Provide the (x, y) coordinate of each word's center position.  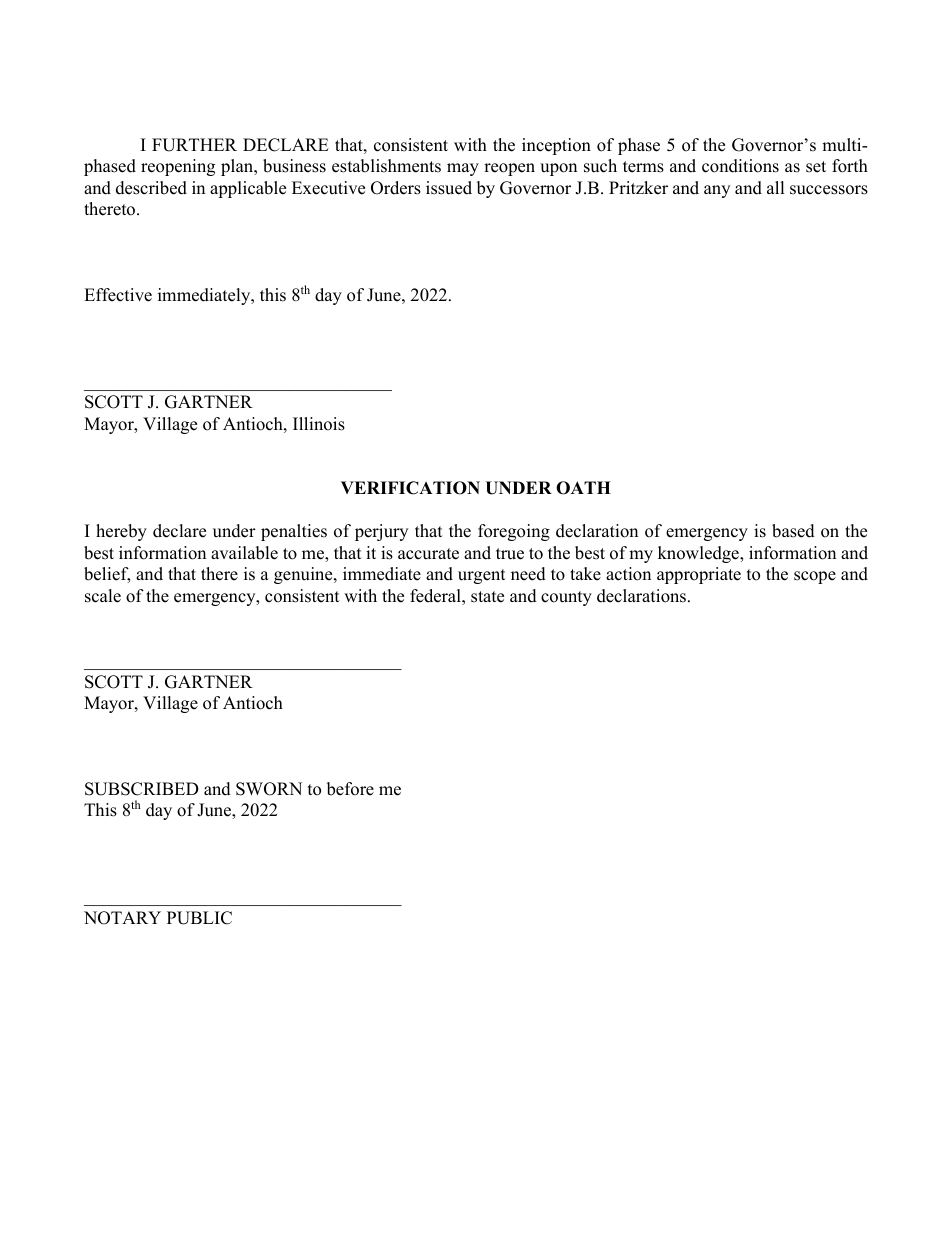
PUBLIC (199, 918)
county (566, 598)
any (717, 191)
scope (815, 577)
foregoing (514, 532)
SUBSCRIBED (142, 789)
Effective (118, 295)
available (244, 553)
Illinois (319, 424)
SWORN (269, 789)
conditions (740, 166)
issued (449, 188)
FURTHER (194, 145)
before (350, 789)
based (793, 531)
